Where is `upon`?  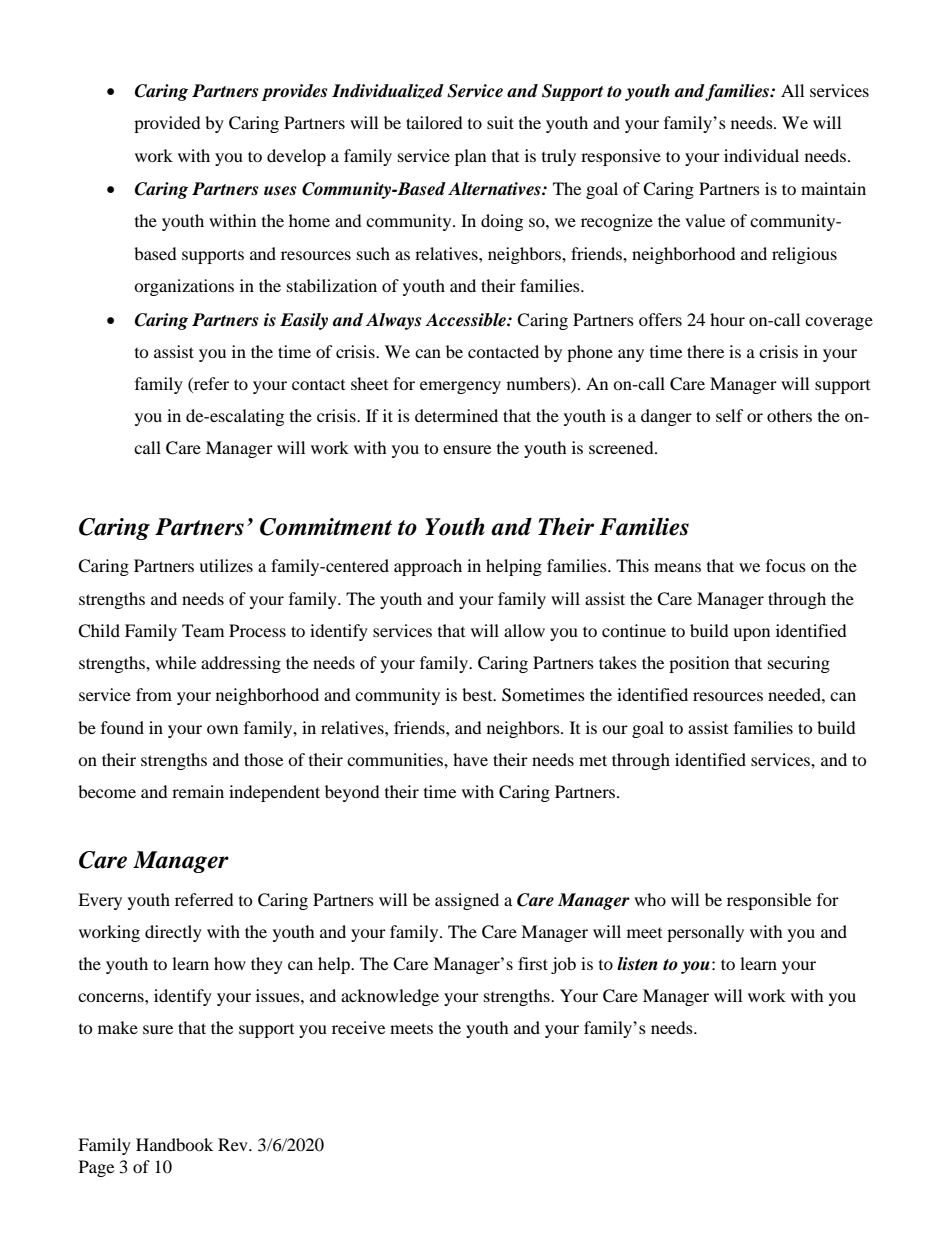
upon is located at coordinates (751, 634).
